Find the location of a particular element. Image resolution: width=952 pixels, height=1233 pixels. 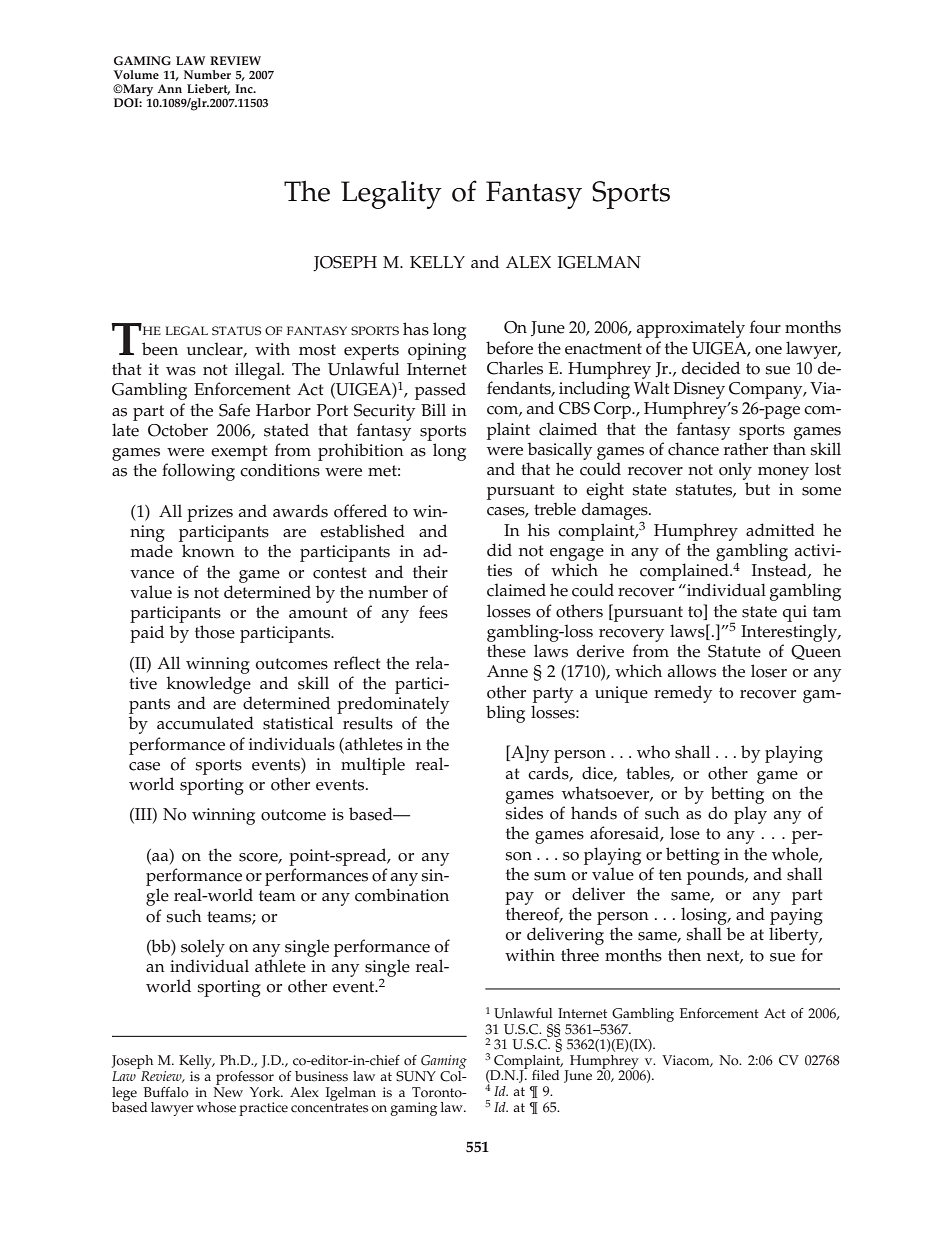

four is located at coordinates (765, 327).
